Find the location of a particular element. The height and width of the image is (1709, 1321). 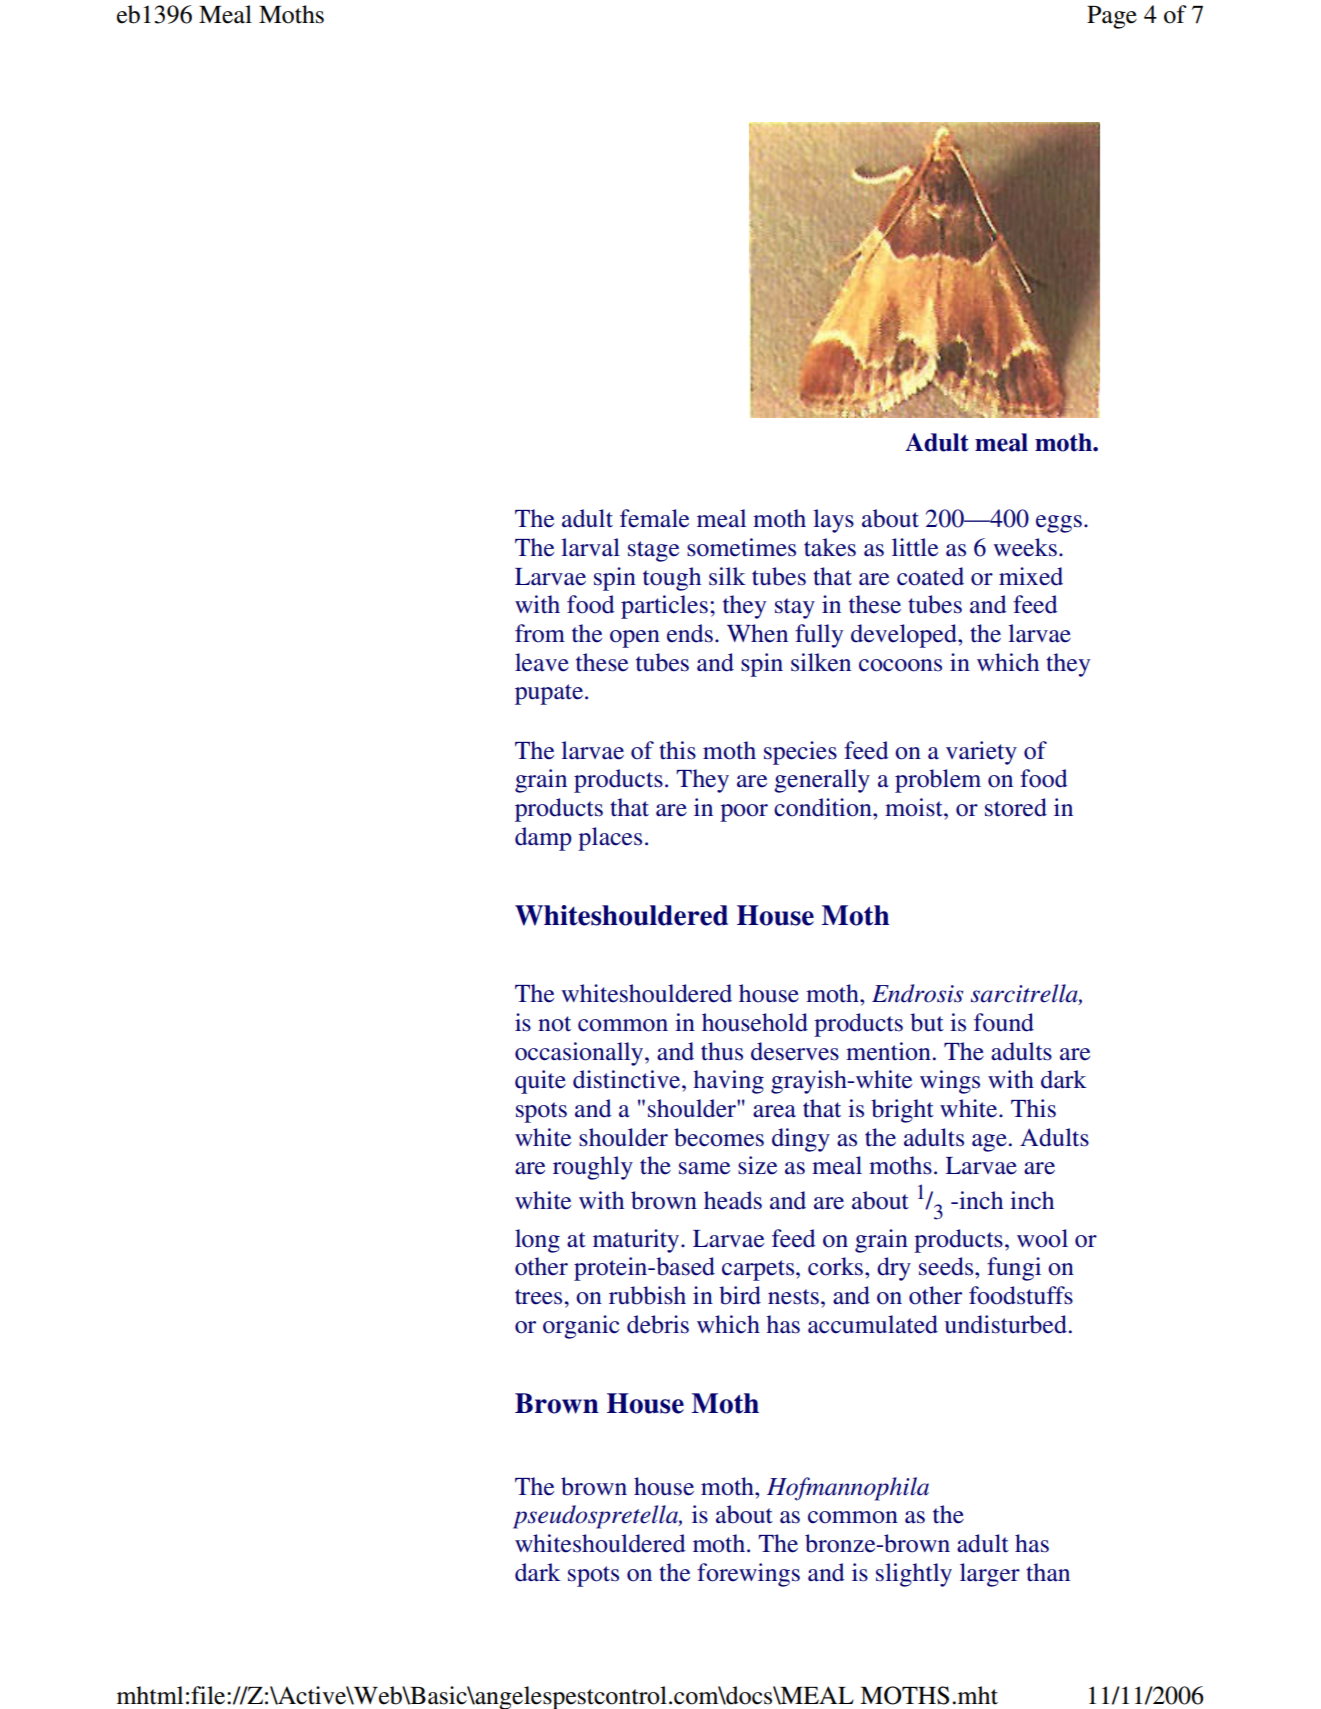

larval is located at coordinates (590, 547).
